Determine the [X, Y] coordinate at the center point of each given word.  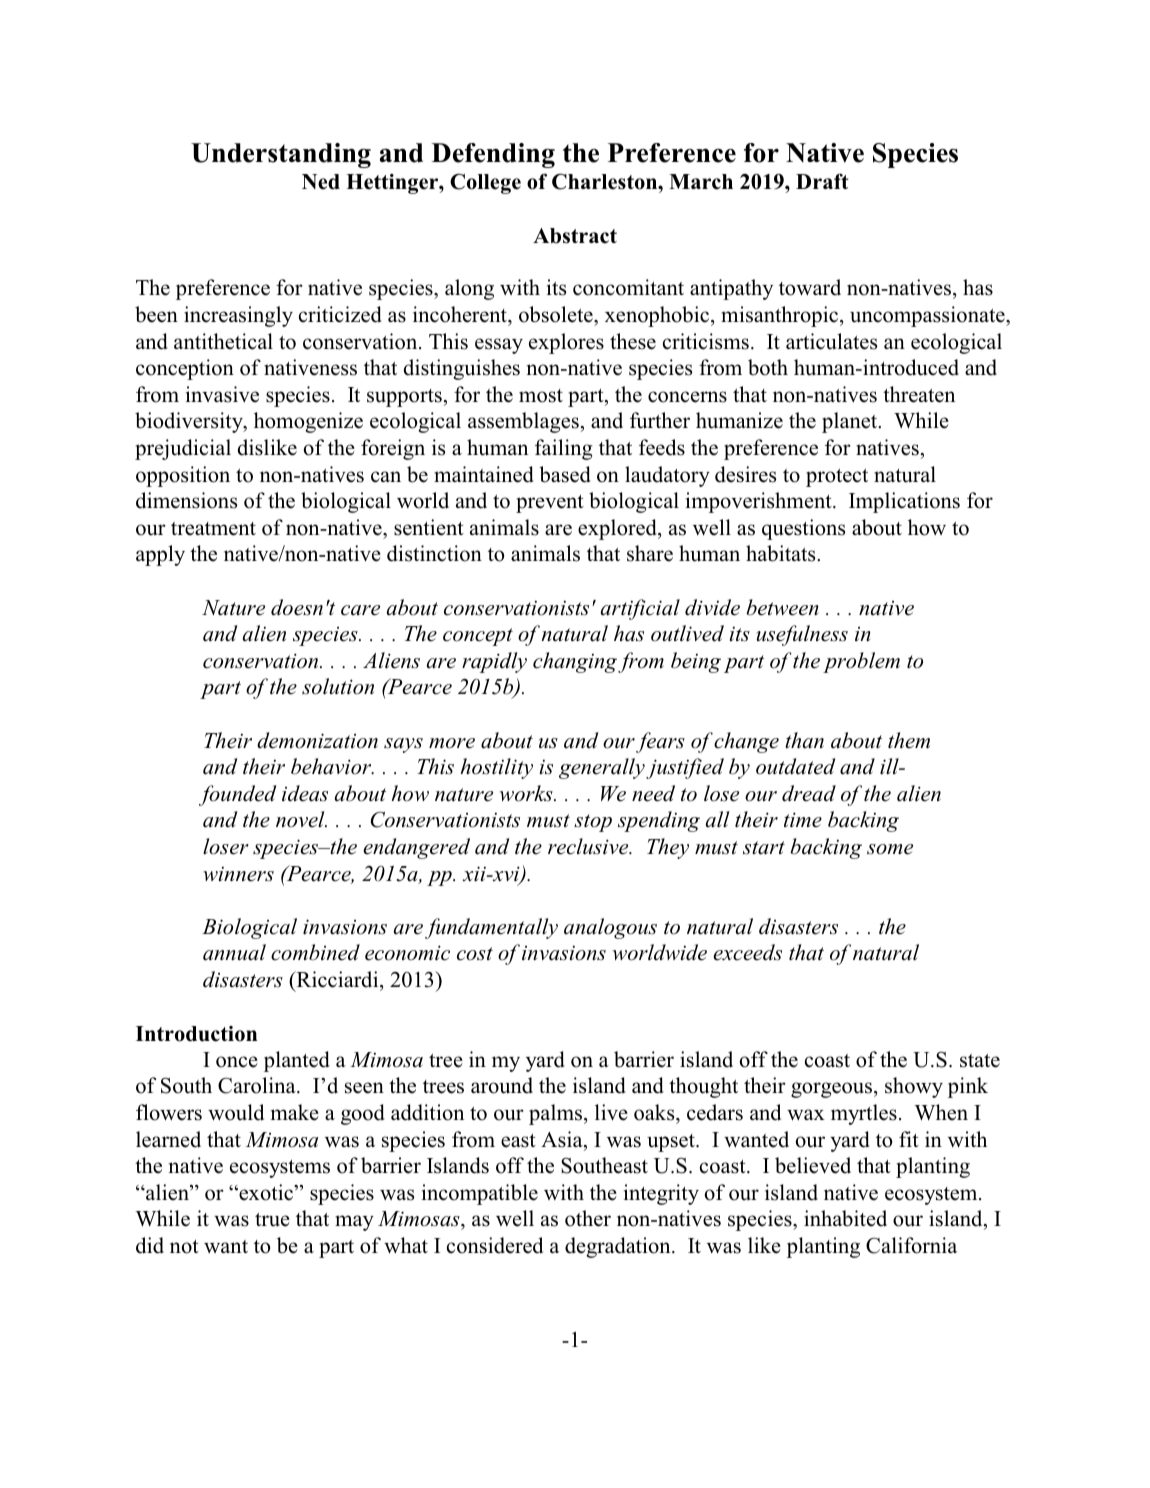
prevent [550, 504]
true [272, 1220]
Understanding [281, 155]
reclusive [589, 846]
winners [238, 874]
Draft [822, 181]
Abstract [575, 236]
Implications [904, 502]
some [890, 849]
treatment [213, 529]
